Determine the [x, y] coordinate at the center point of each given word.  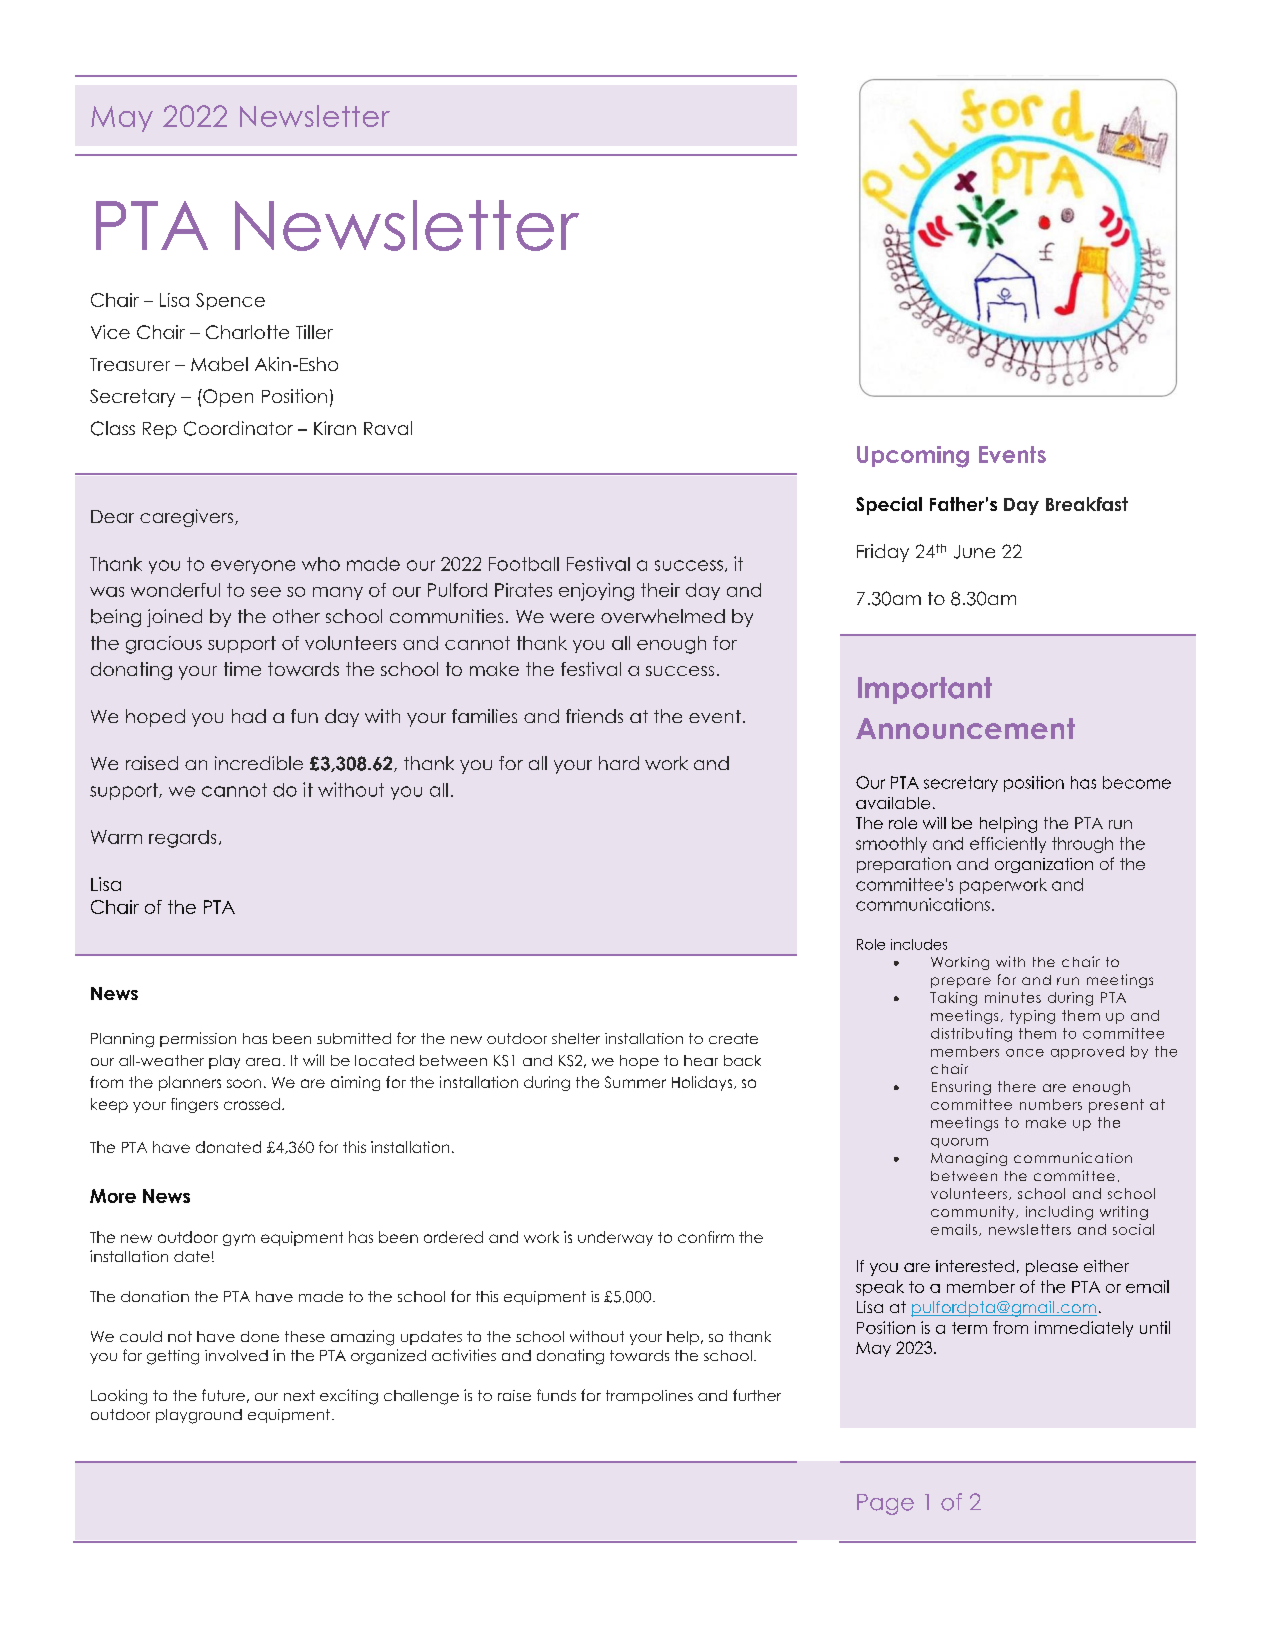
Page [885, 1504]
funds [556, 1395]
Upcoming [913, 457]
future [223, 1395]
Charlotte [247, 332]
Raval [388, 428]
